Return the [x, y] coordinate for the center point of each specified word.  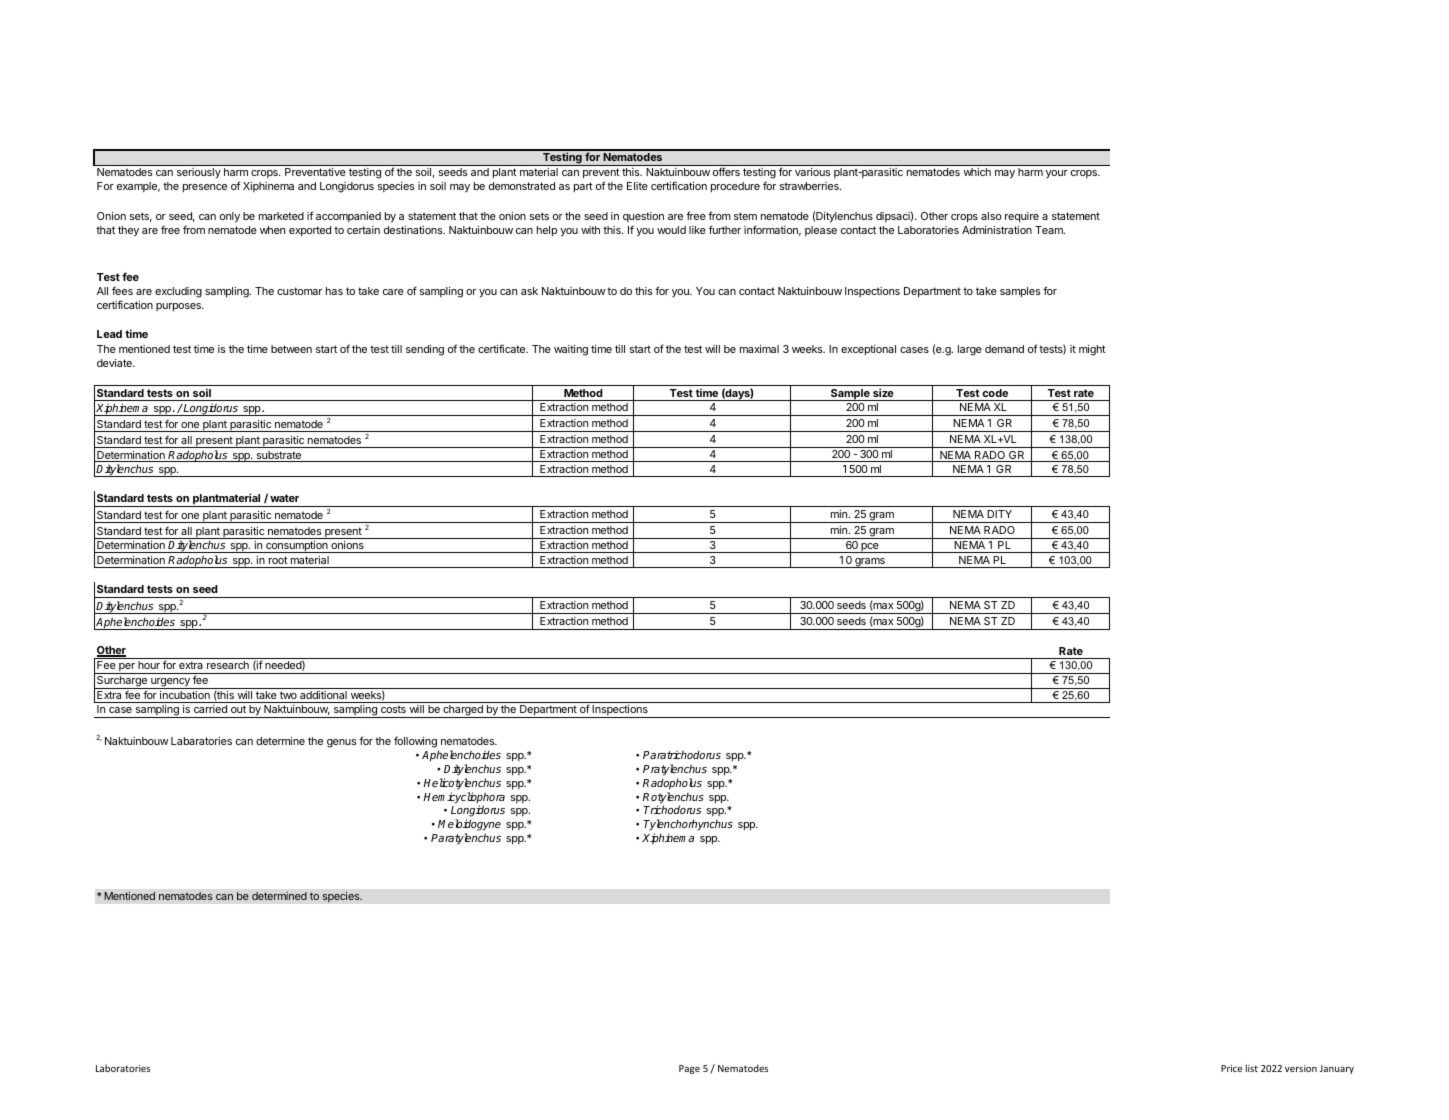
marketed [281, 216]
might [1092, 350]
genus [341, 743]
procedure [735, 187]
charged [463, 711]
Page [689, 1069]
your [1057, 174]
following [416, 743]
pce [870, 548]
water [284, 498]
